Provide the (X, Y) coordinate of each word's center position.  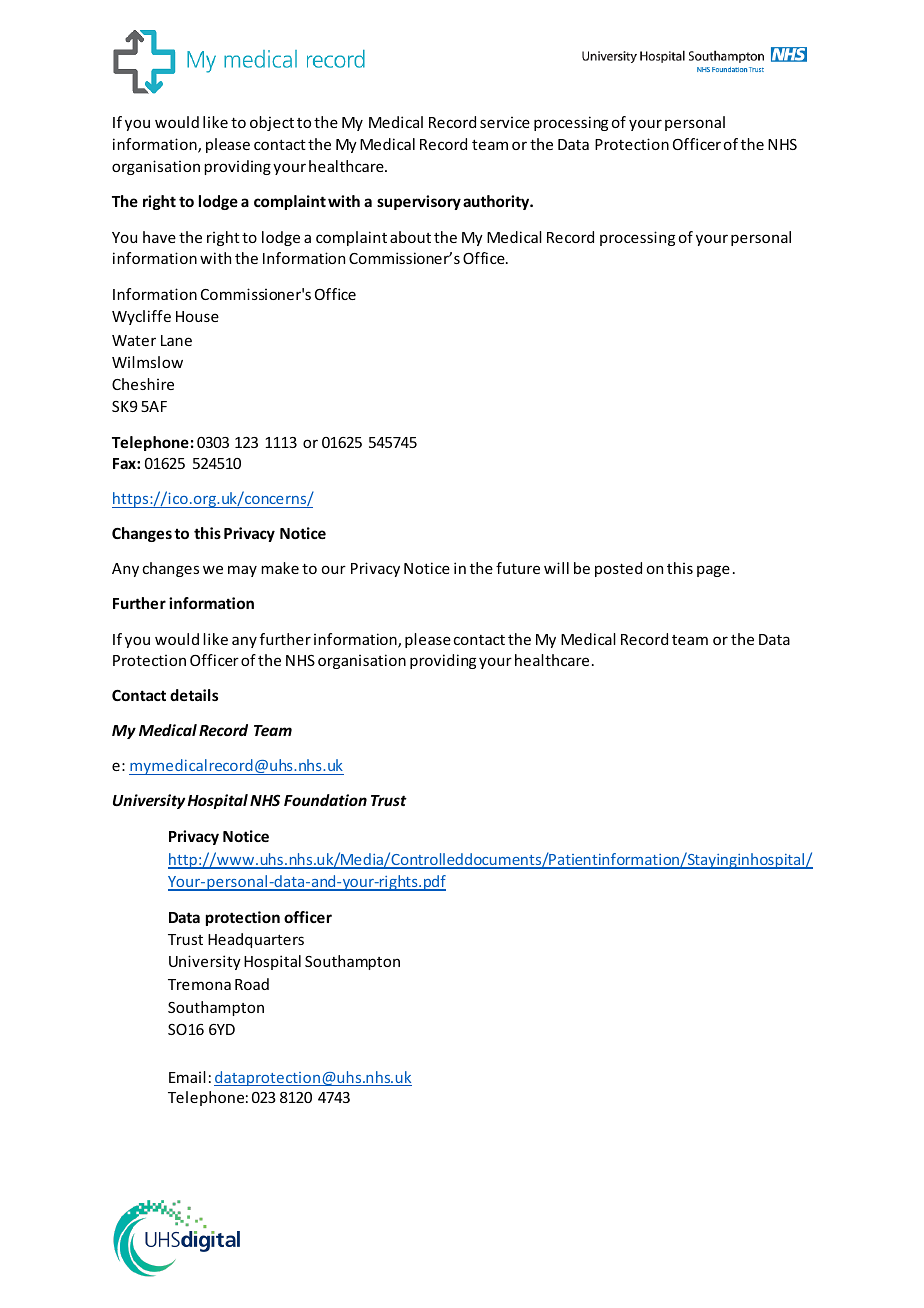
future (518, 568)
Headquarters (256, 940)
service (505, 122)
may (242, 571)
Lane (176, 340)
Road (252, 984)
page (713, 571)
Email (187, 1077)
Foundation (325, 800)
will (556, 568)
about (410, 237)
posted (618, 569)
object (272, 123)
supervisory (419, 202)
